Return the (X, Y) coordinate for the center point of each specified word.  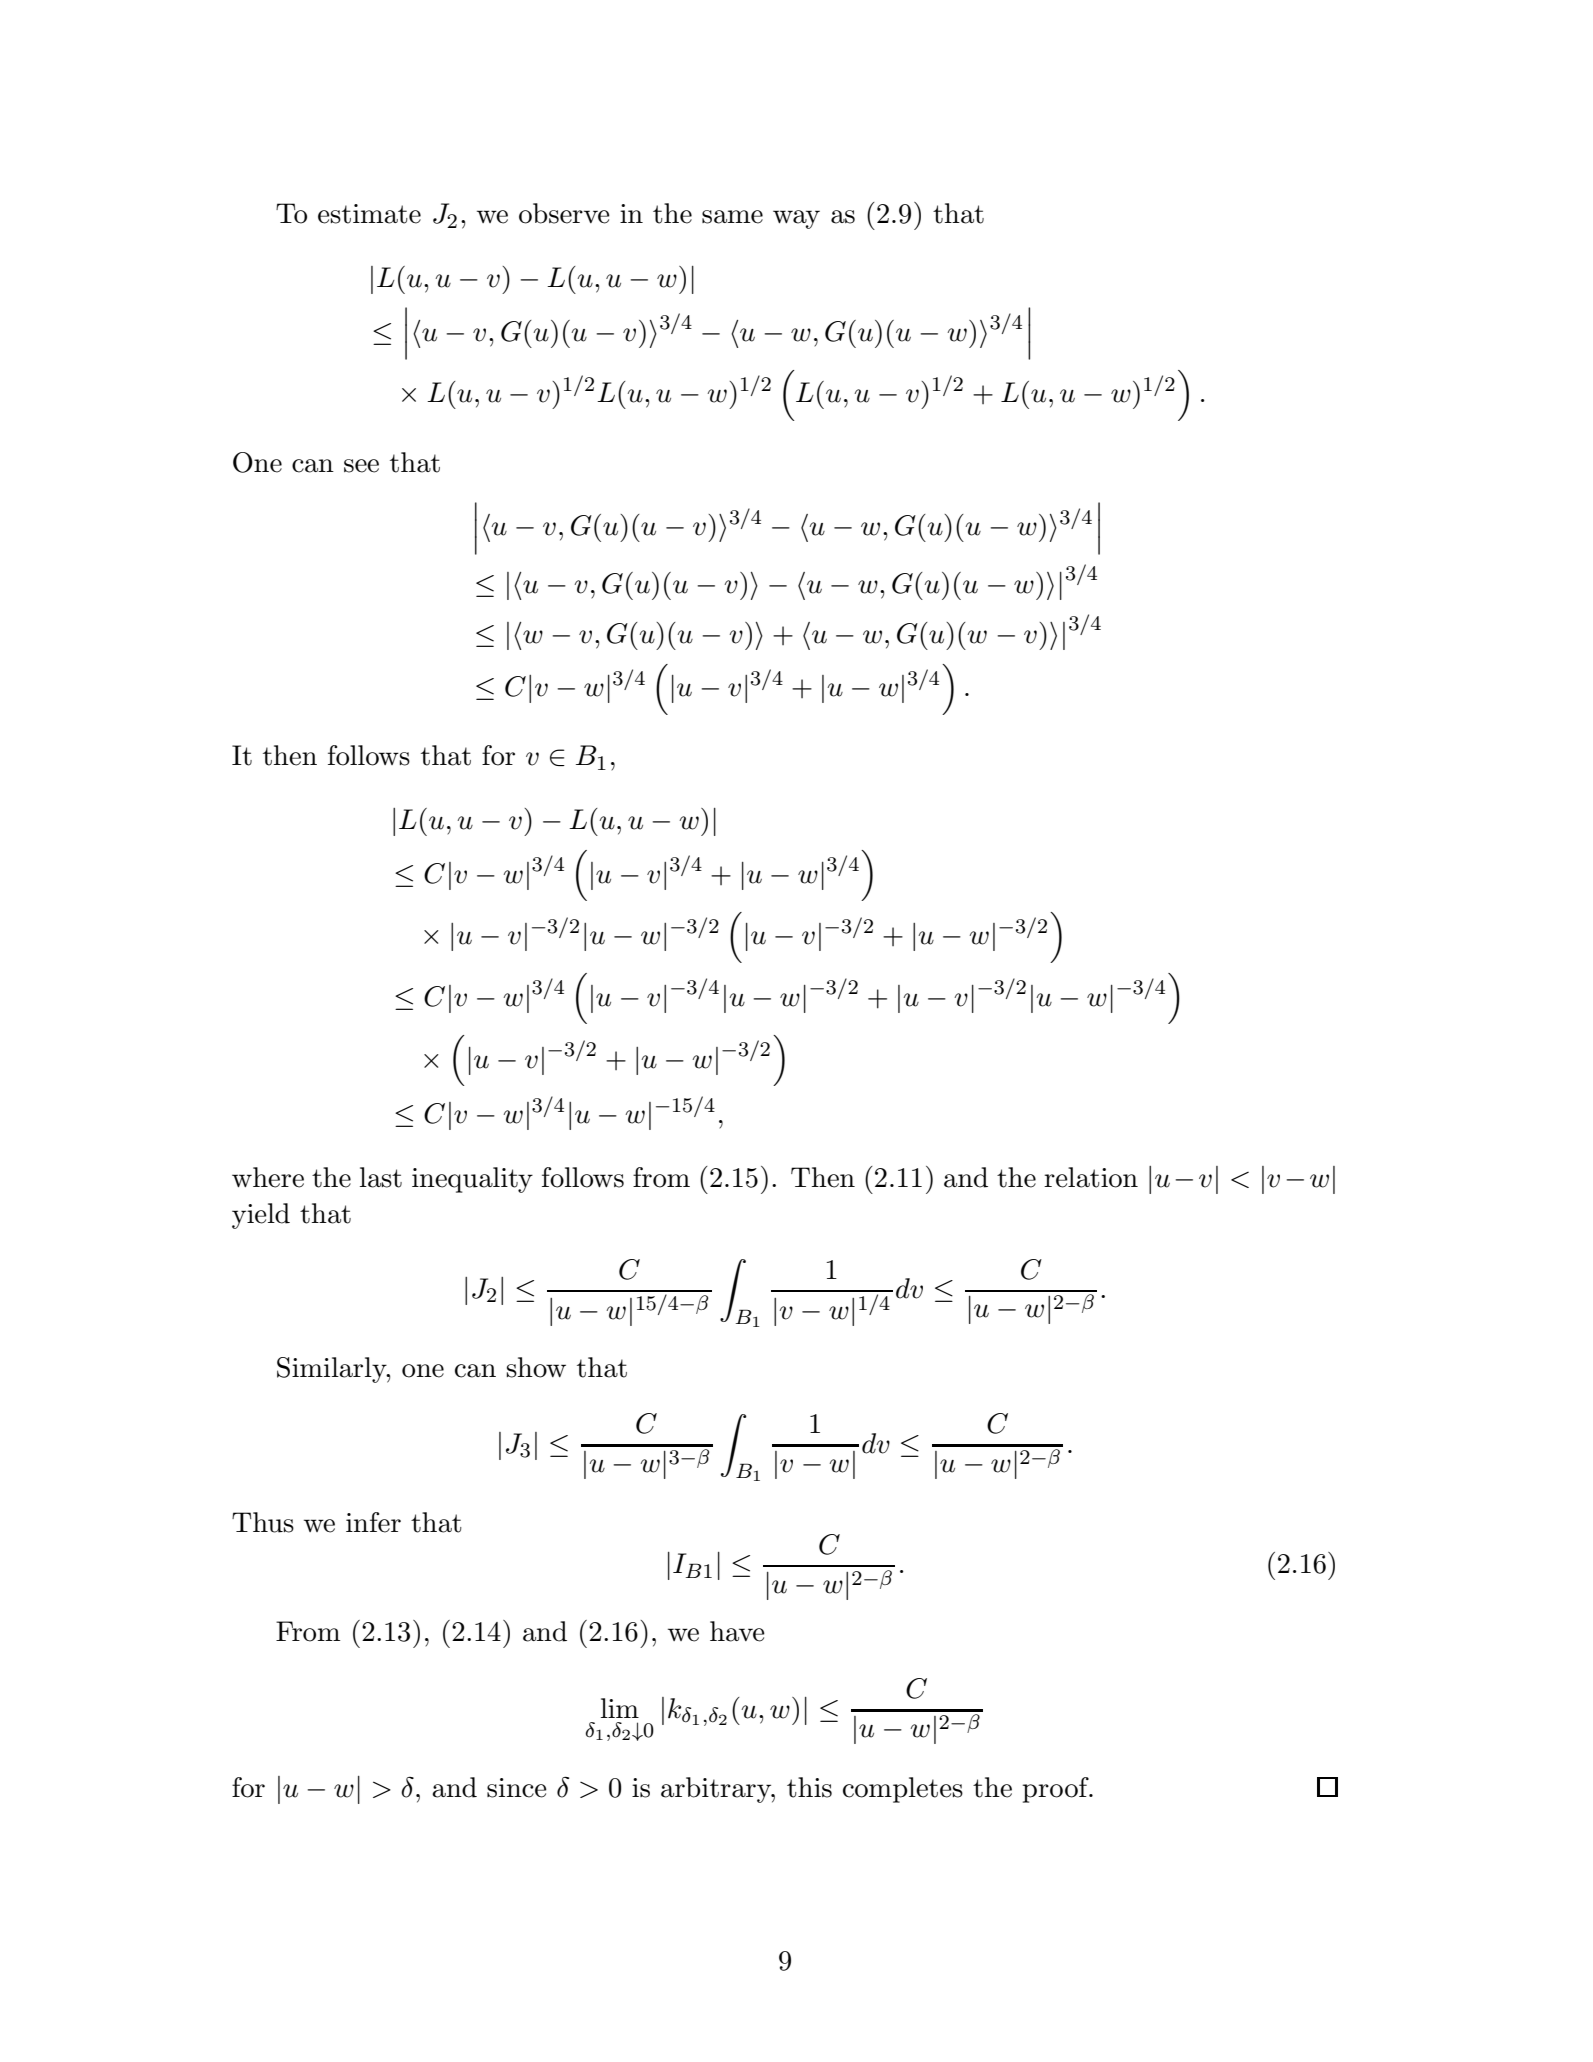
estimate (369, 214)
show (536, 1367)
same (732, 217)
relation (1091, 1177)
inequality (472, 1180)
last (381, 1177)
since (517, 1788)
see (361, 466)
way (796, 219)
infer (373, 1522)
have (737, 1631)
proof (1056, 1790)
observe (564, 213)
